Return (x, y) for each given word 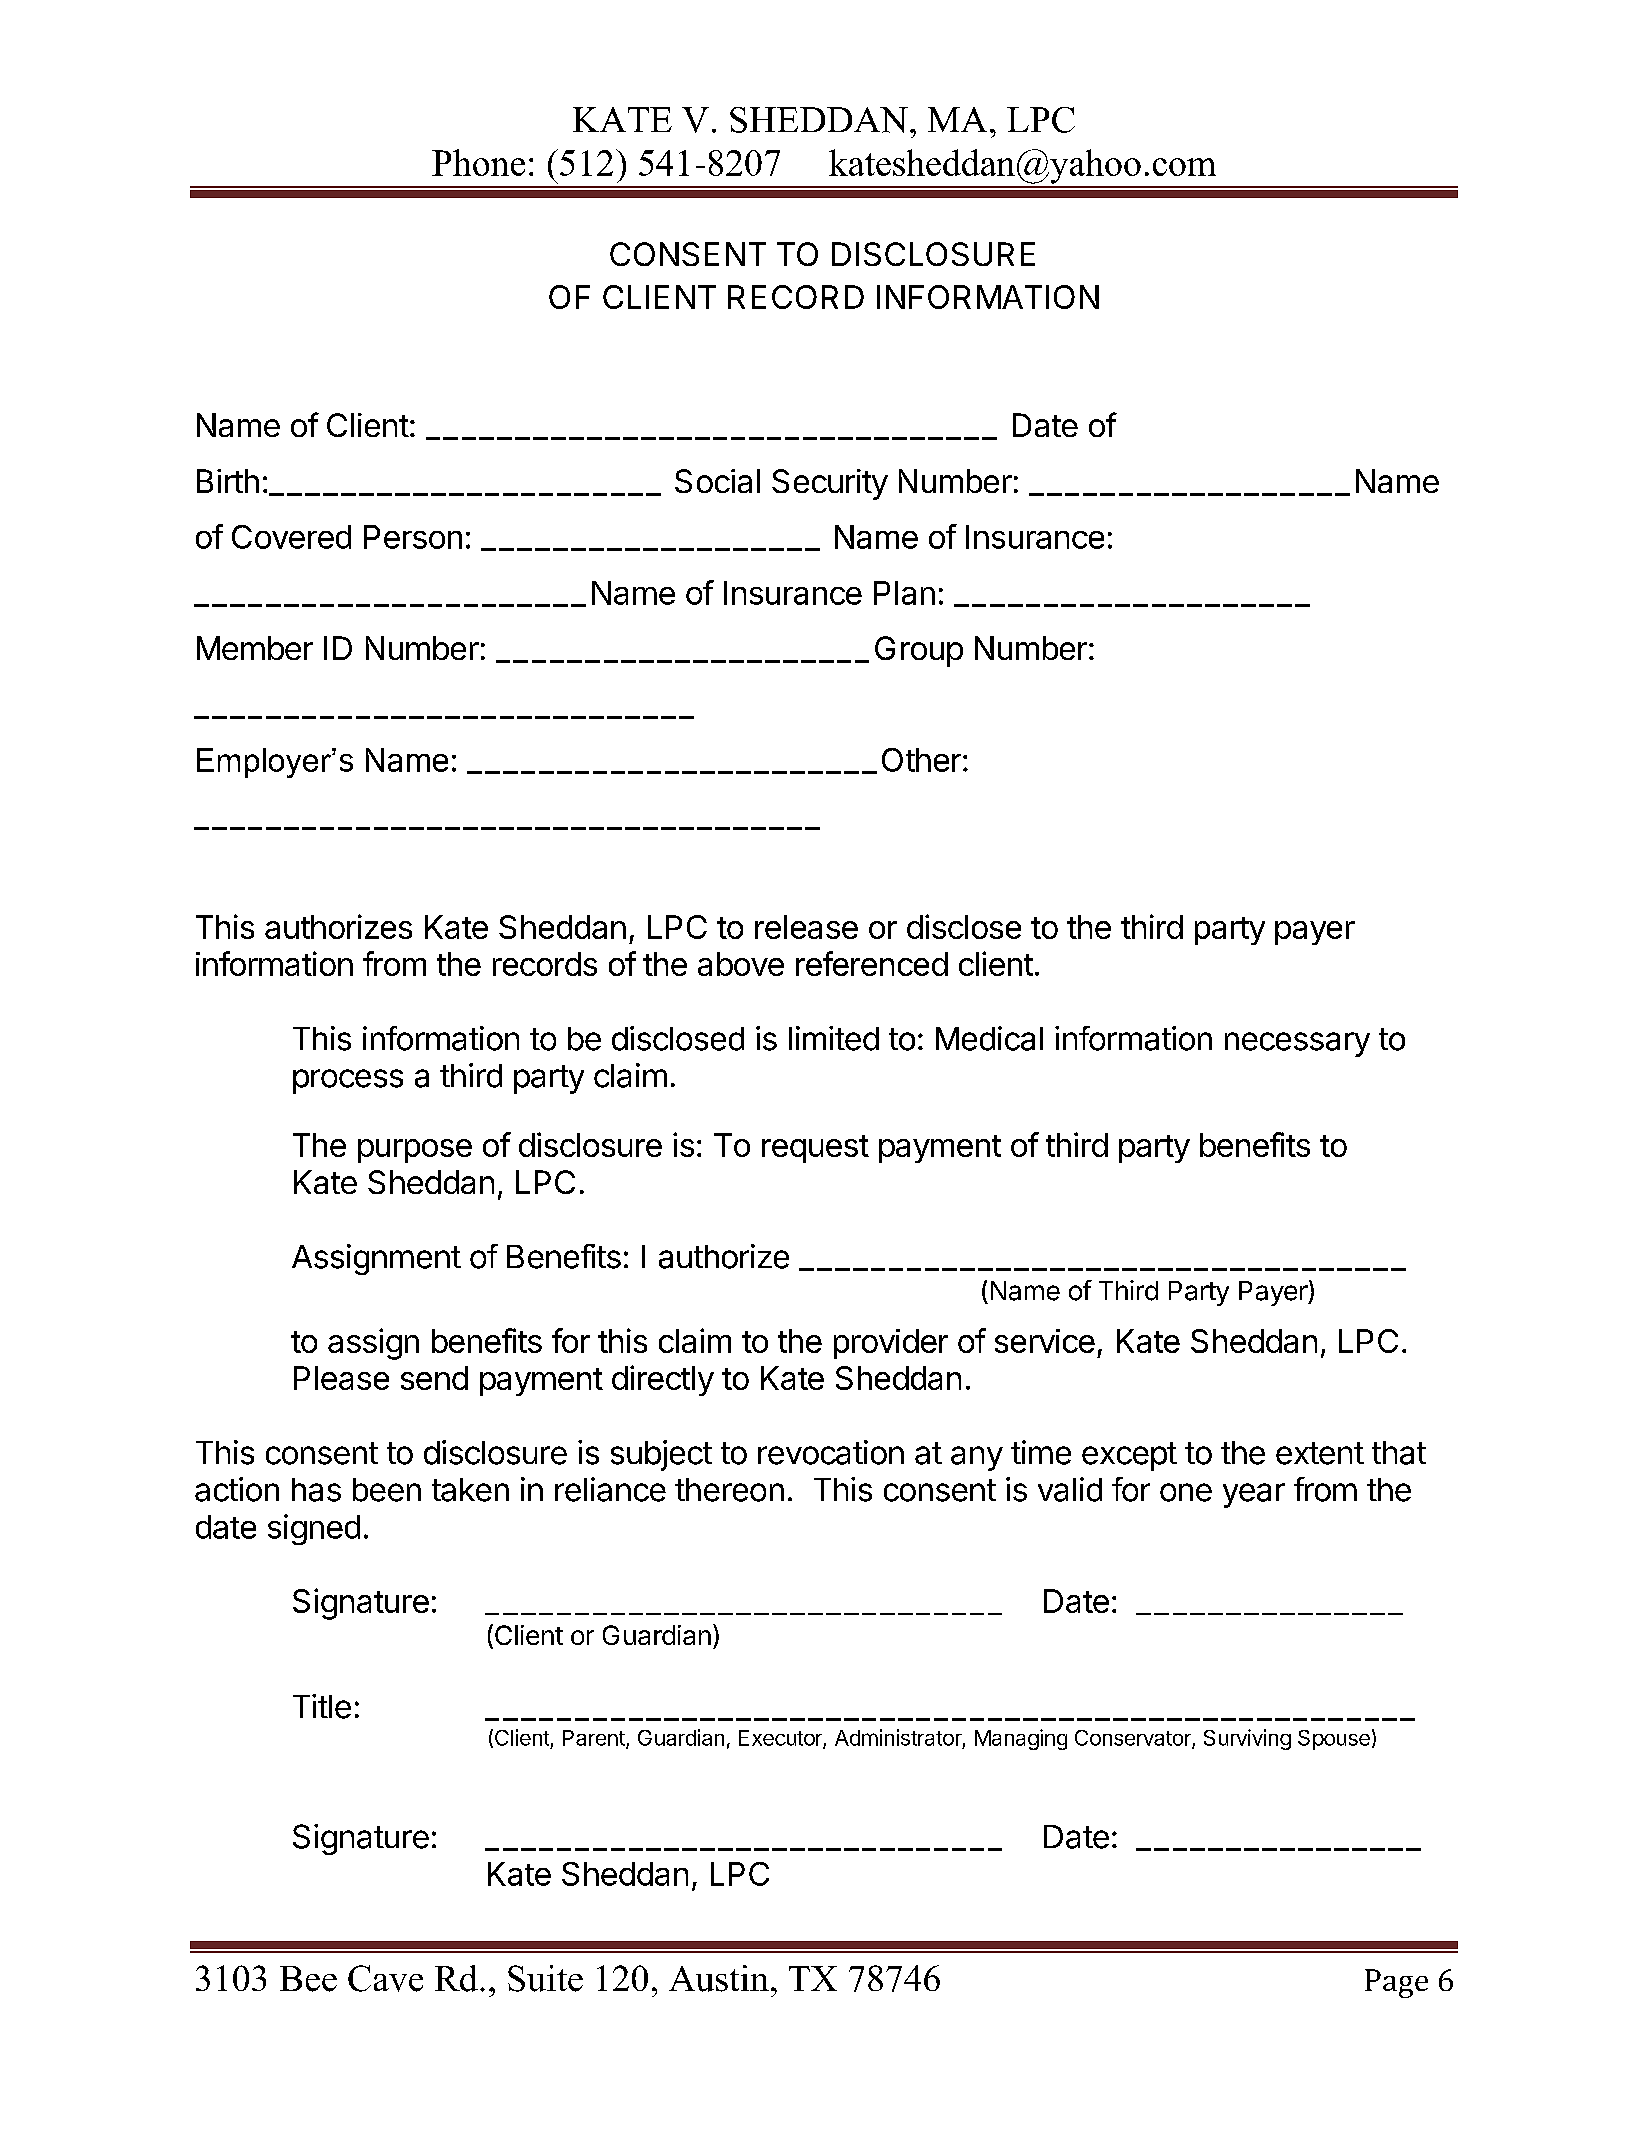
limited (834, 1038)
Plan (904, 593)
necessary (1297, 1044)
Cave (385, 1978)
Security (830, 484)
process (348, 1081)
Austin (719, 1978)
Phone (478, 162)
